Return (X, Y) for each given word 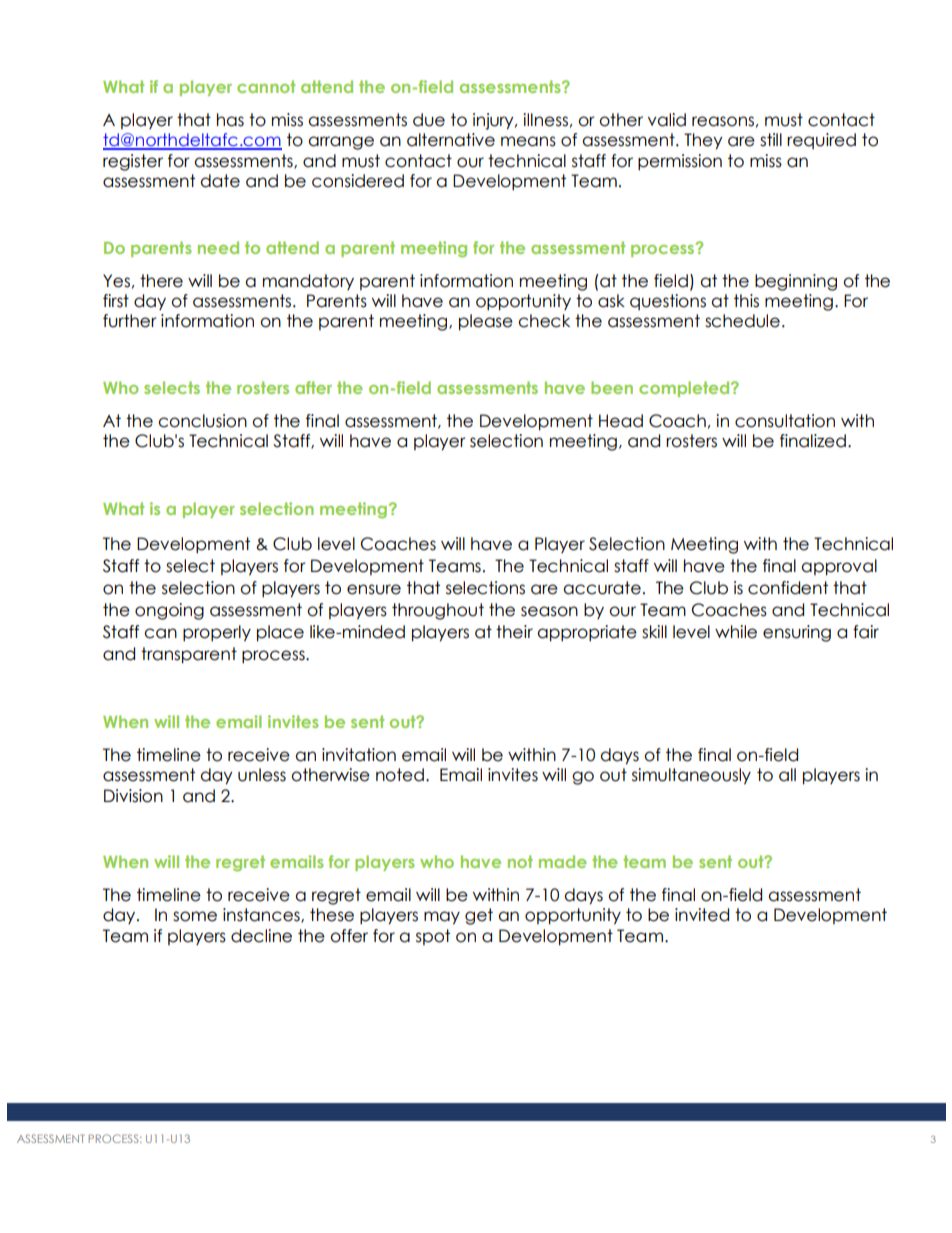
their (514, 632)
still (771, 140)
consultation (785, 421)
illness (545, 120)
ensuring (797, 633)
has (230, 120)
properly (217, 633)
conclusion (202, 421)
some (195, 916)
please (486, 322)
